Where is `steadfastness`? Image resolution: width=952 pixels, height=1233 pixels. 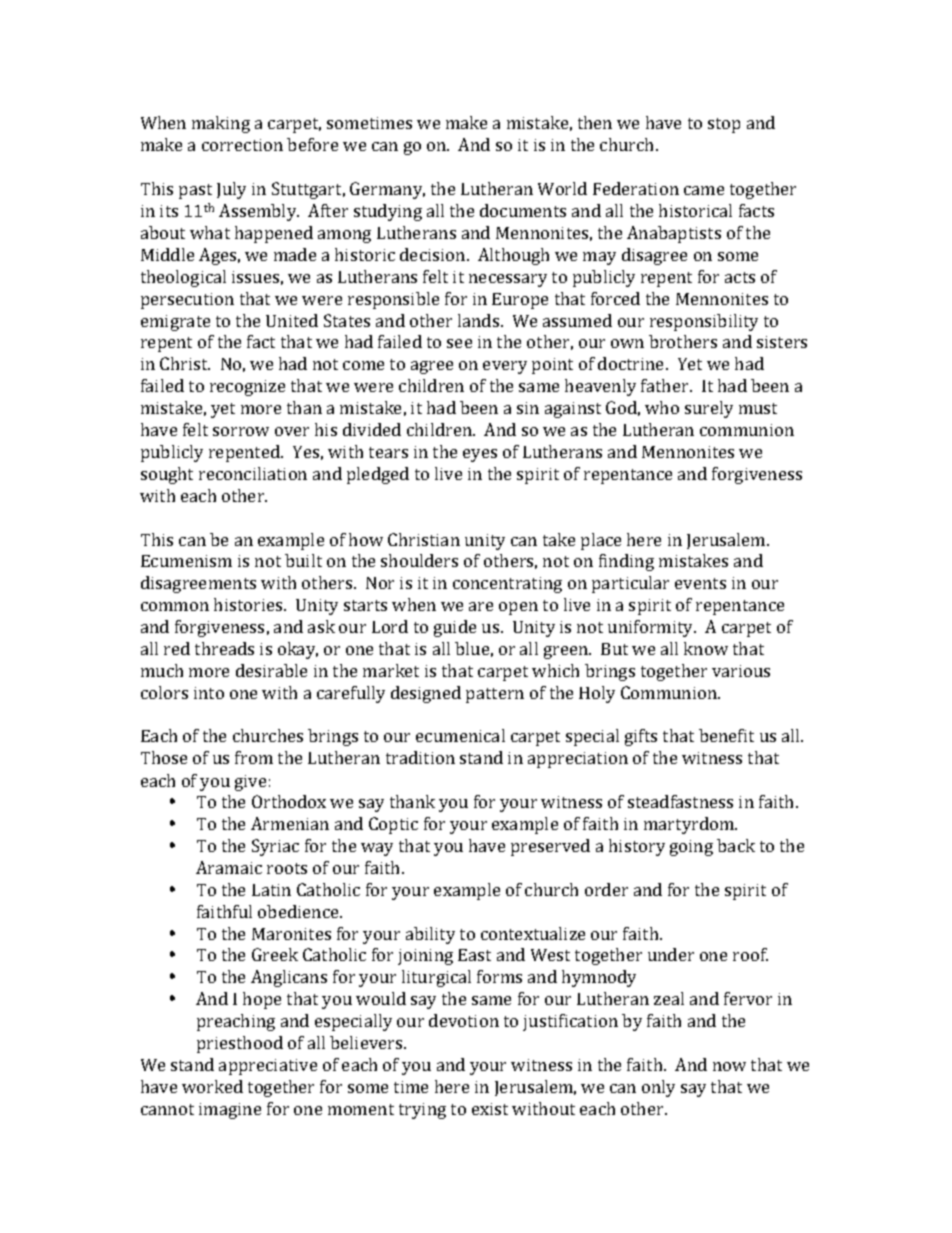 steadfastness is located at coordinates (680, 801).
